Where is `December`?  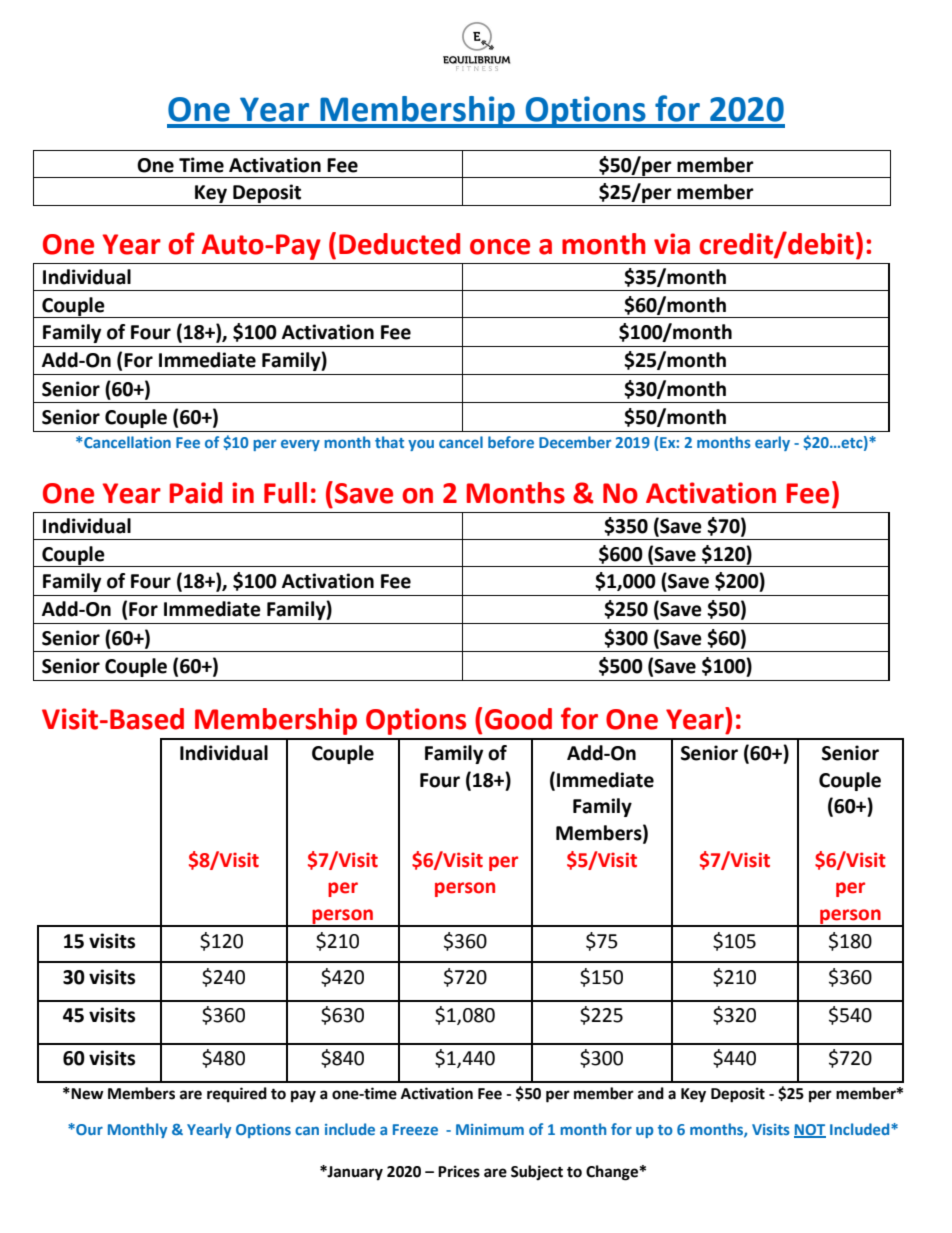
December is located at coordinates (575, 442).
